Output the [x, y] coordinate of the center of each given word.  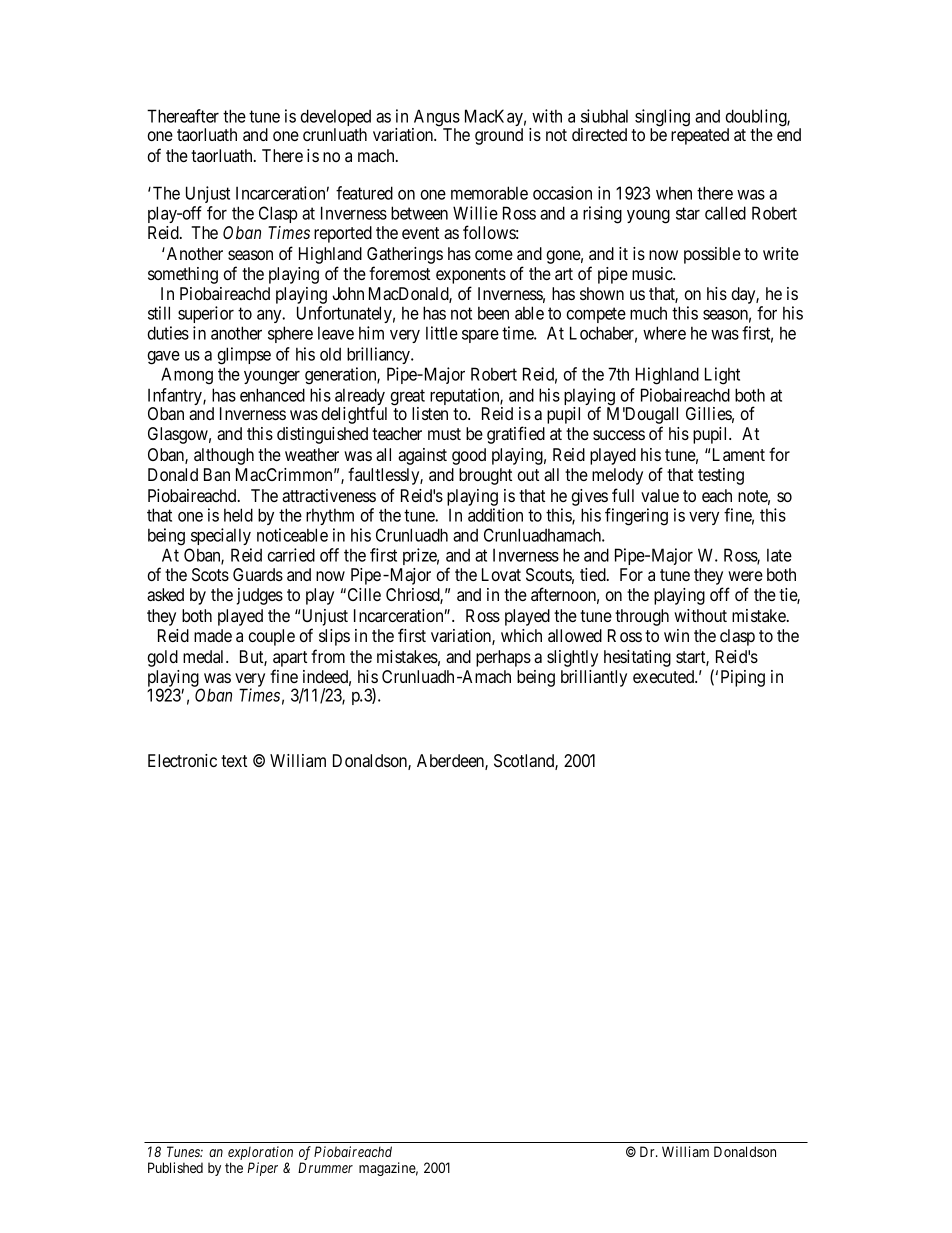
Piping [743, 678]
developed [335, 119]
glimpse [244, 356]
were [745, 576]
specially [221, 536]
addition [495, 515]
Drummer [325, 1167]
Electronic [182, 760]
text [234, 761]
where [664, 333]
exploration [260, 1153]
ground [499, 136]
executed [665, 676]
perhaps [503, 658]
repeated [700, 136]
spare [480, 336]
